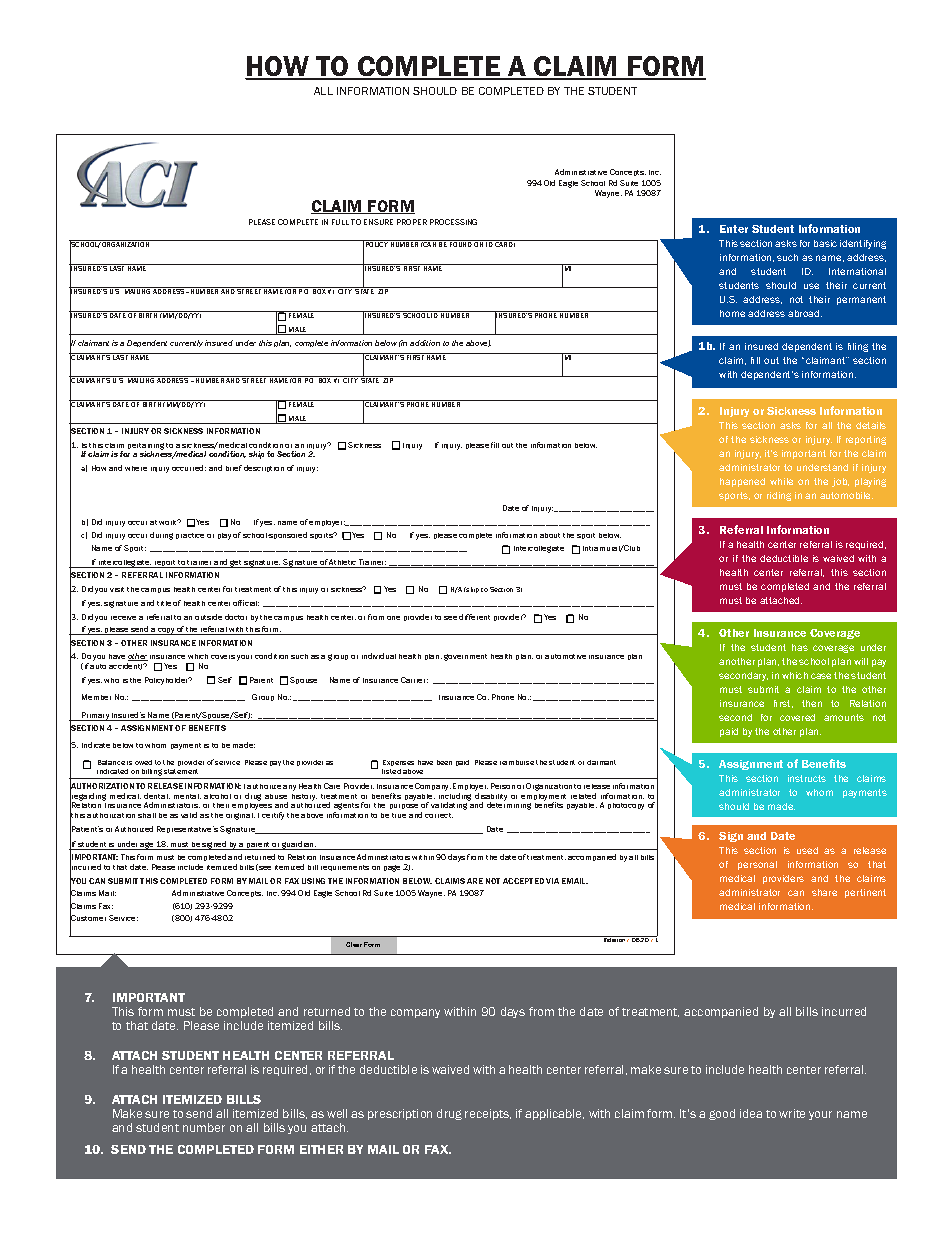 Image resolution: width=952 pixels, height=1233 pixels. Describe the element at coordinates (146, 447) in the screenshot. I see `pertaining` at that location.
